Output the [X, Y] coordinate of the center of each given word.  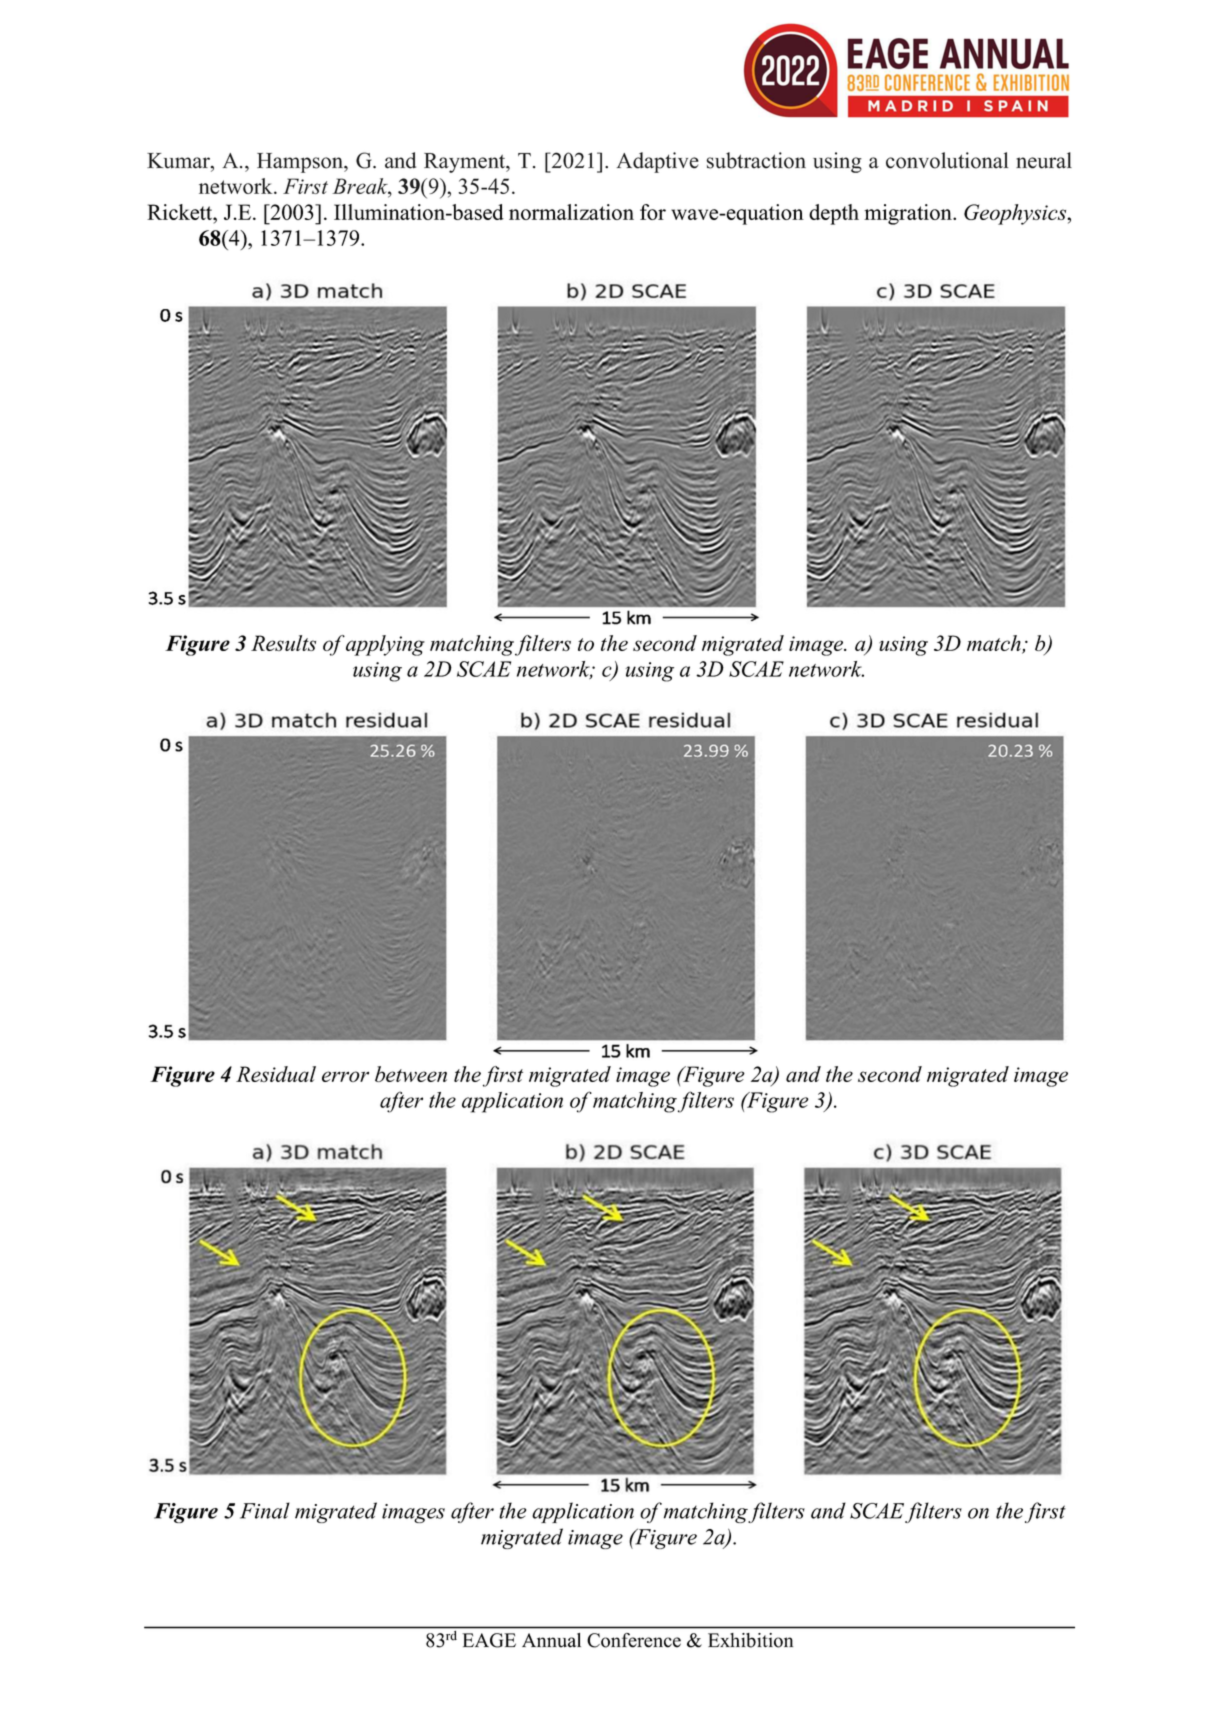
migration [909, 214]
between [411, 1074]
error [345, 1076]
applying [385, 645]
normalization [571, 212]
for [653, 212]
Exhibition [750, 1640]
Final [265, 1510]
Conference [634, 1640]
